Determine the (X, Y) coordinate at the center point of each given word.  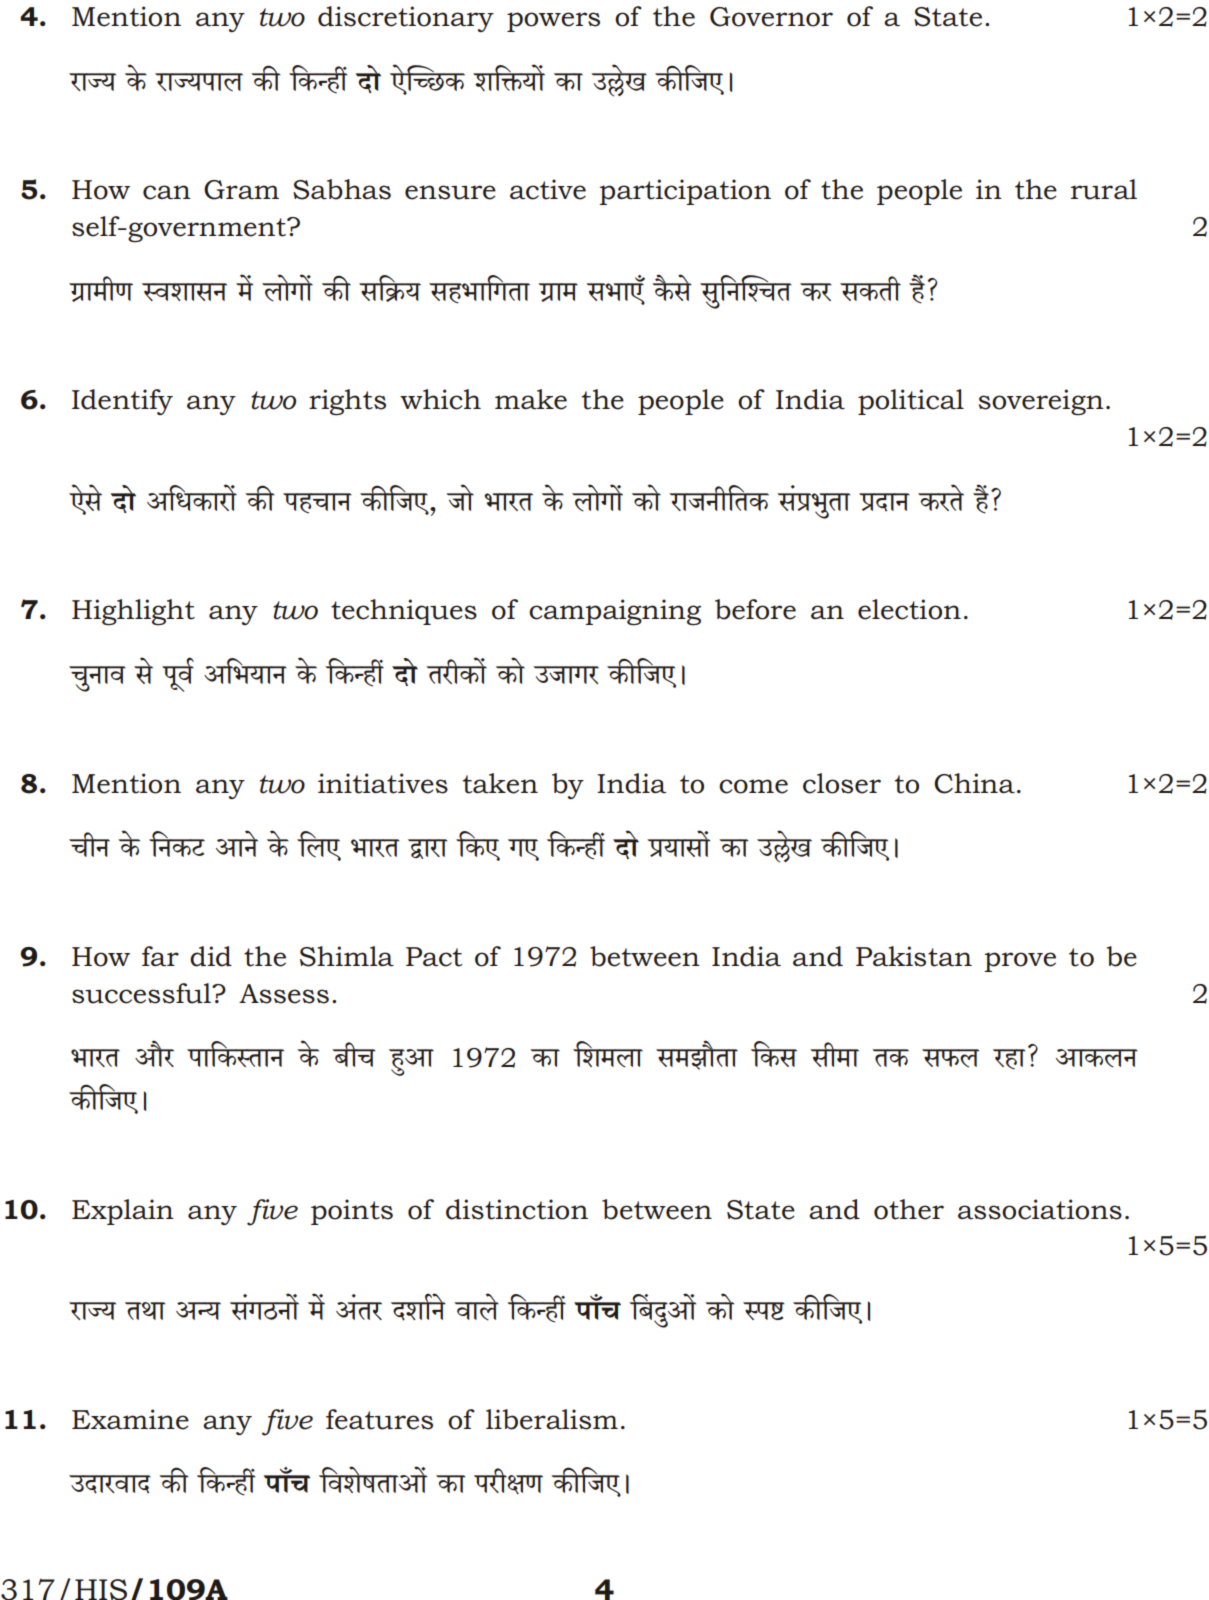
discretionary (406, 19)
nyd (178, 678)
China (974, 783)
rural (1104, 189)
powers (553, 22)
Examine (130, 1419)
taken (500, 783)
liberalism (552, 1419)
